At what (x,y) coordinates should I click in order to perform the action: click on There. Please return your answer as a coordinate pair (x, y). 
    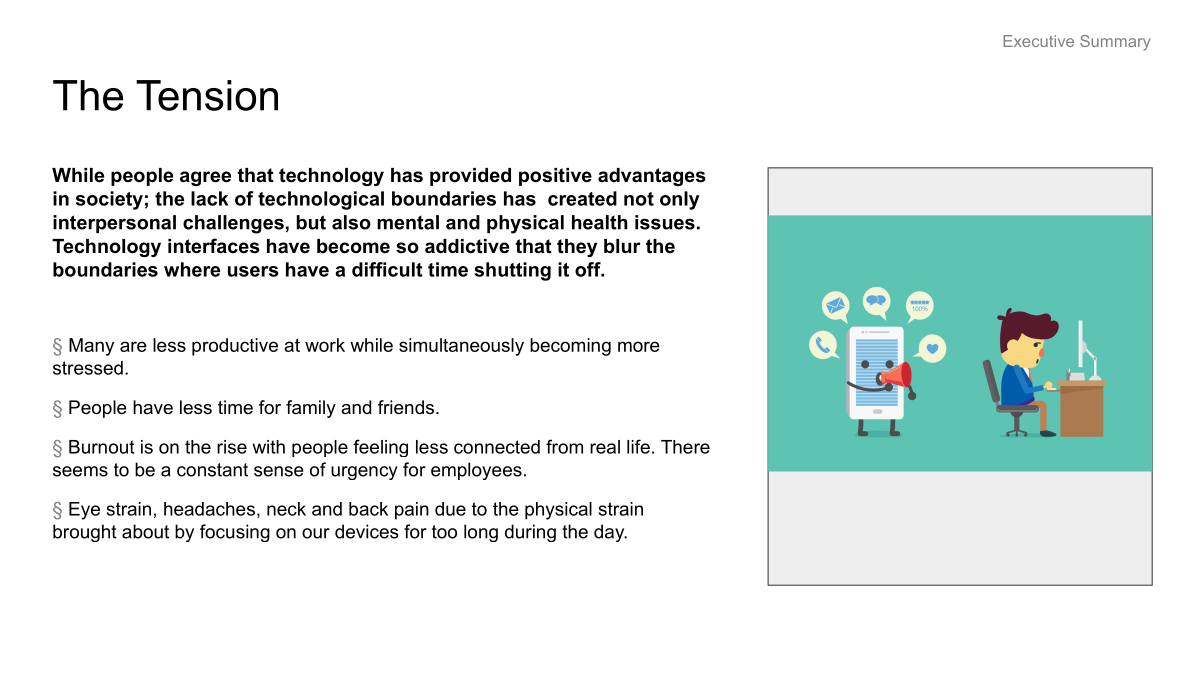
    Looking at the image, I should click on (685, 447).
